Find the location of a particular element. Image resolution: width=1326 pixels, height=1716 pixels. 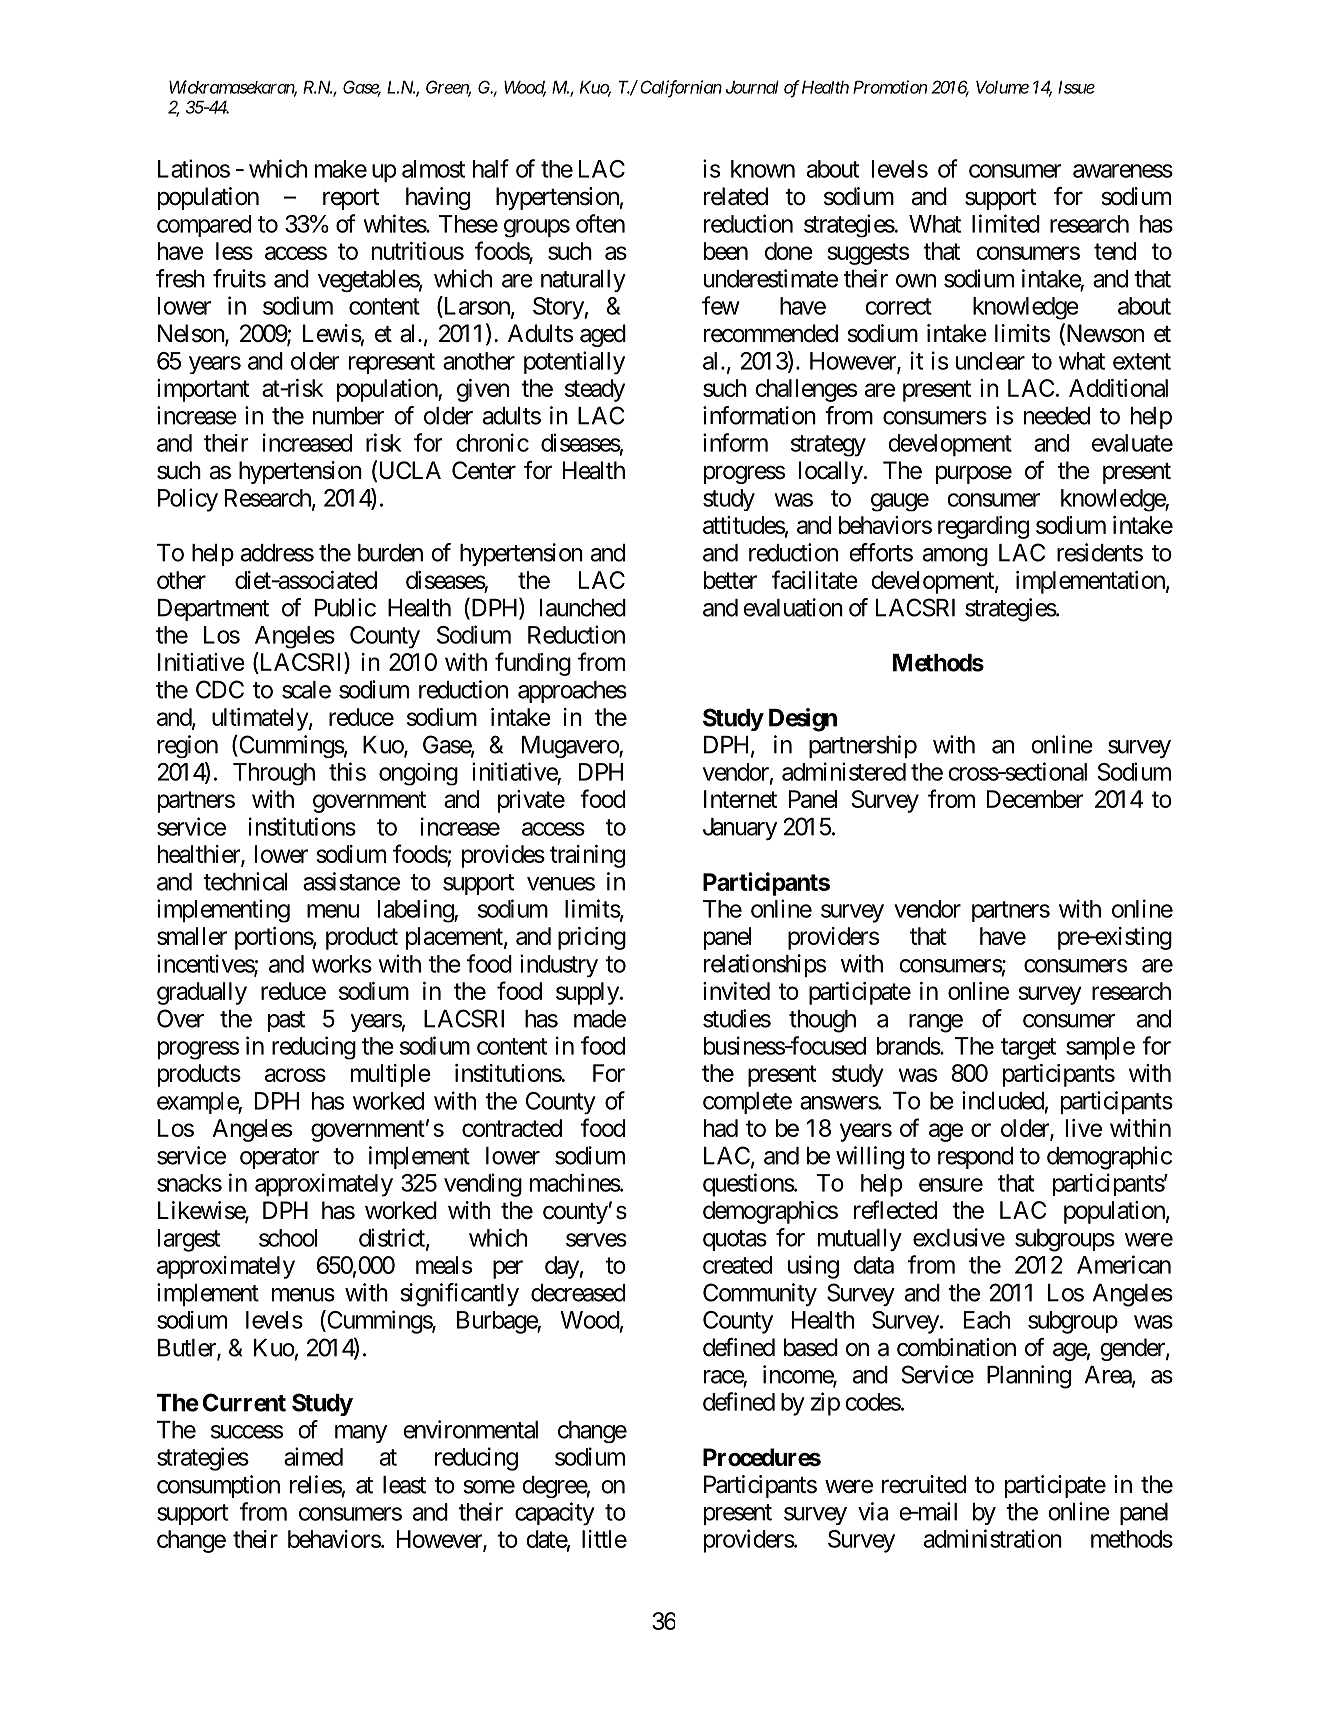

report is located at coordinates (351, 199).
